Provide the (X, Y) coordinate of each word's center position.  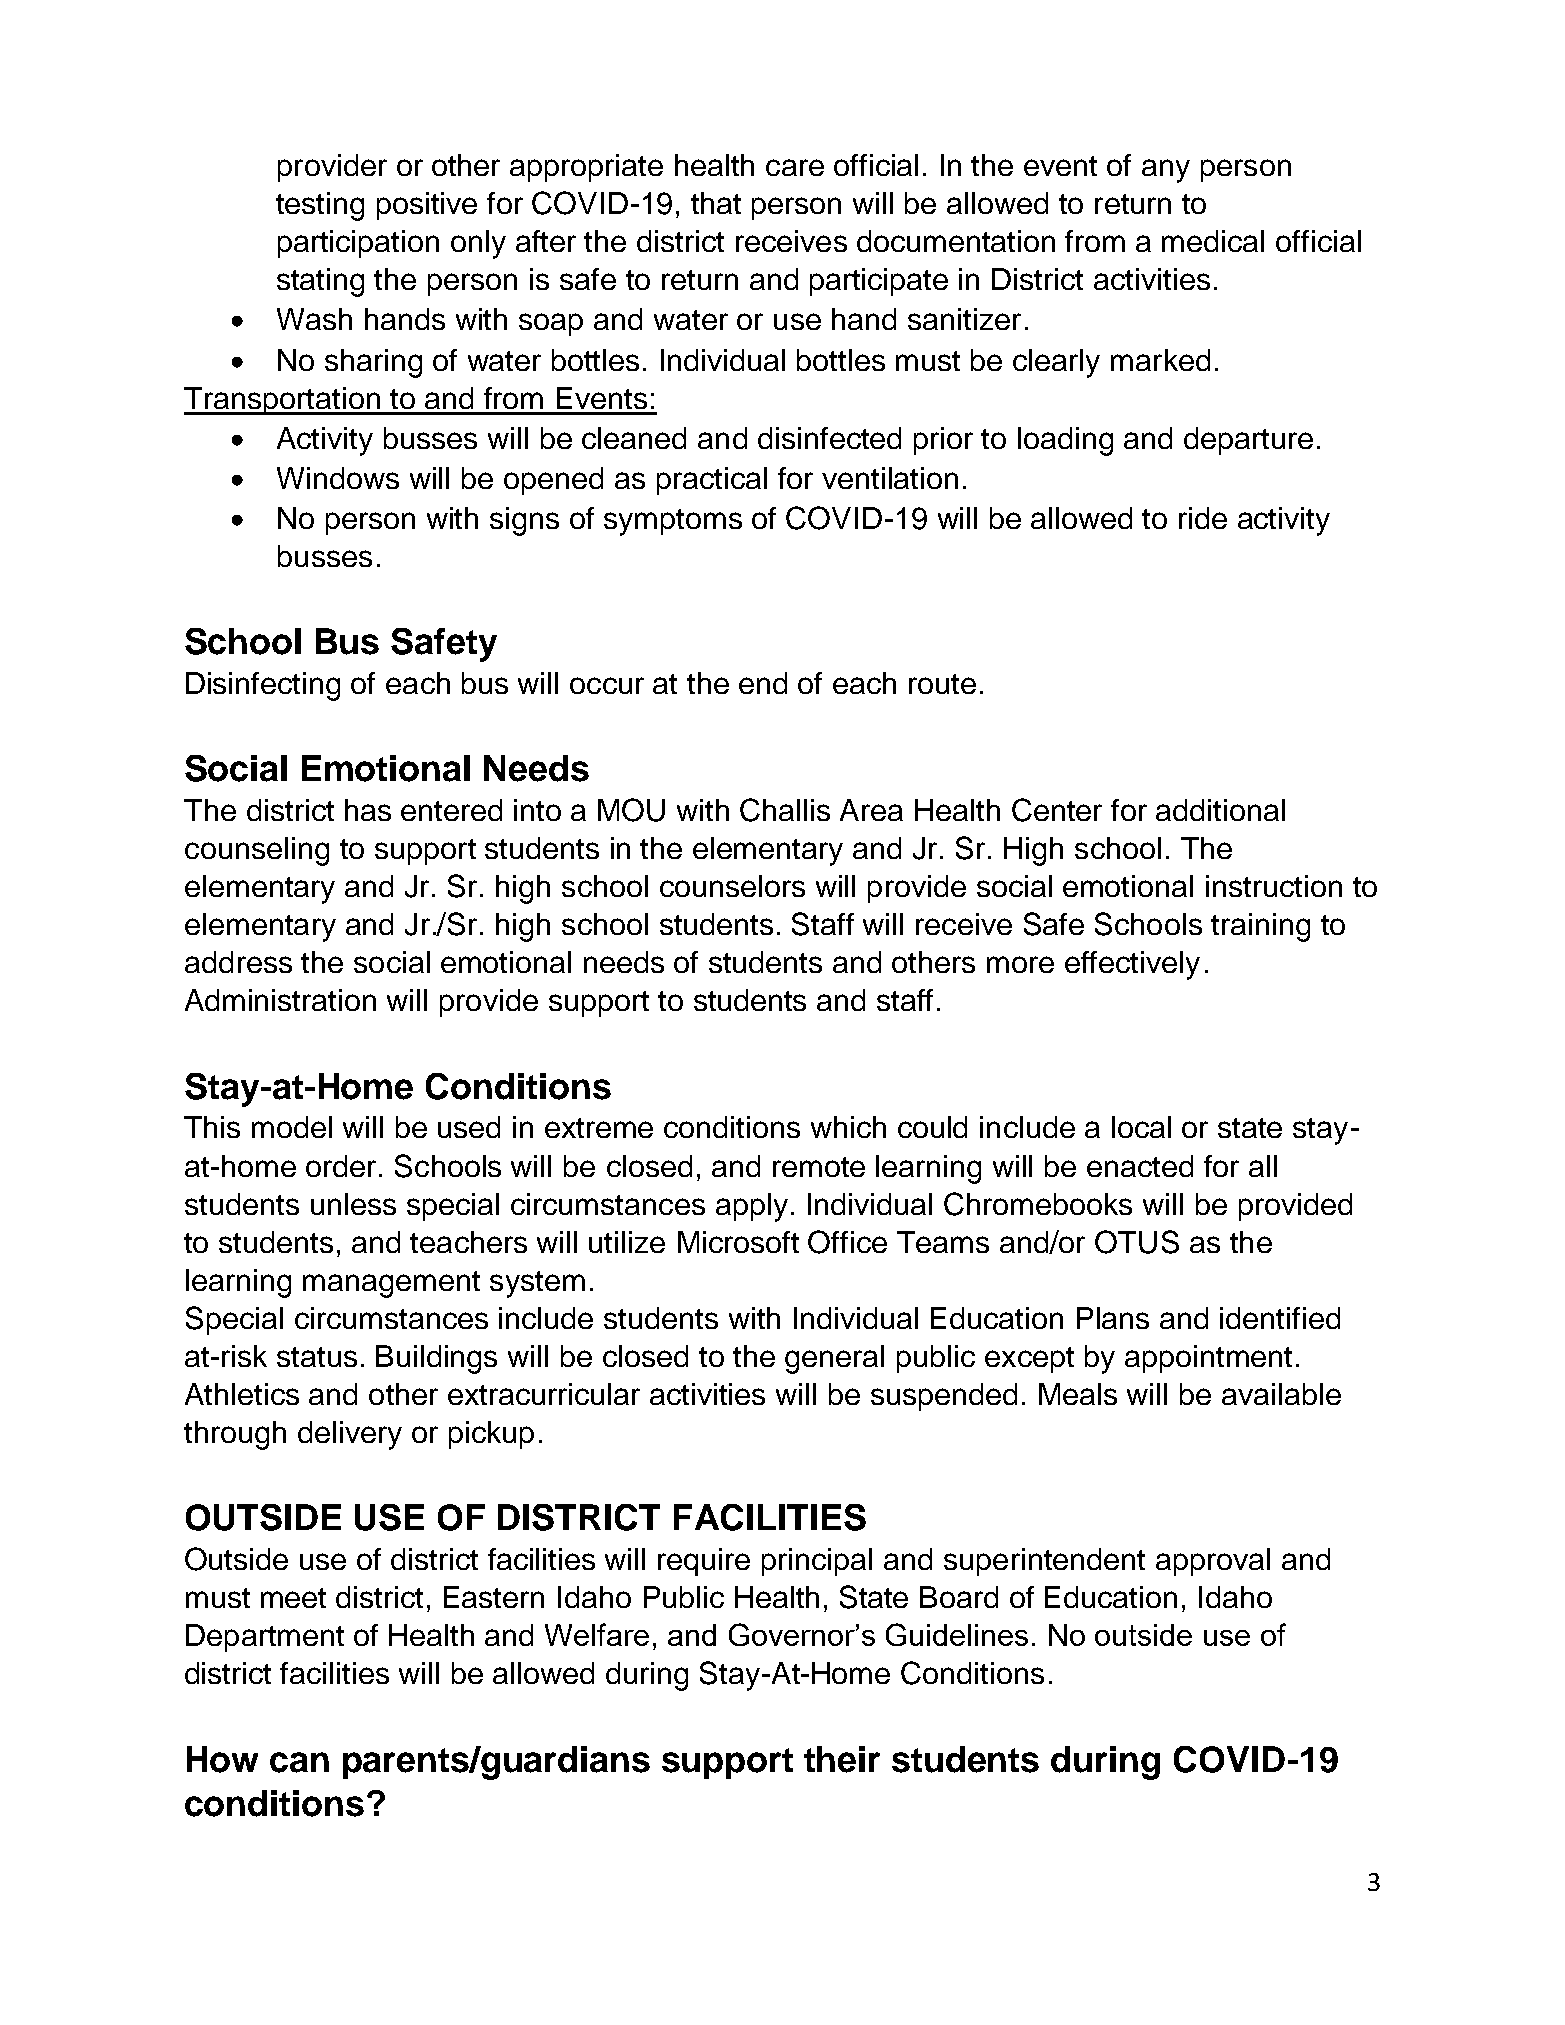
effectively (1132, 965)
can (299, 1762)
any (1166, 171)
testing (320, 206)
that (716, 203)
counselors (732, 886)
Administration (280, 1000)
